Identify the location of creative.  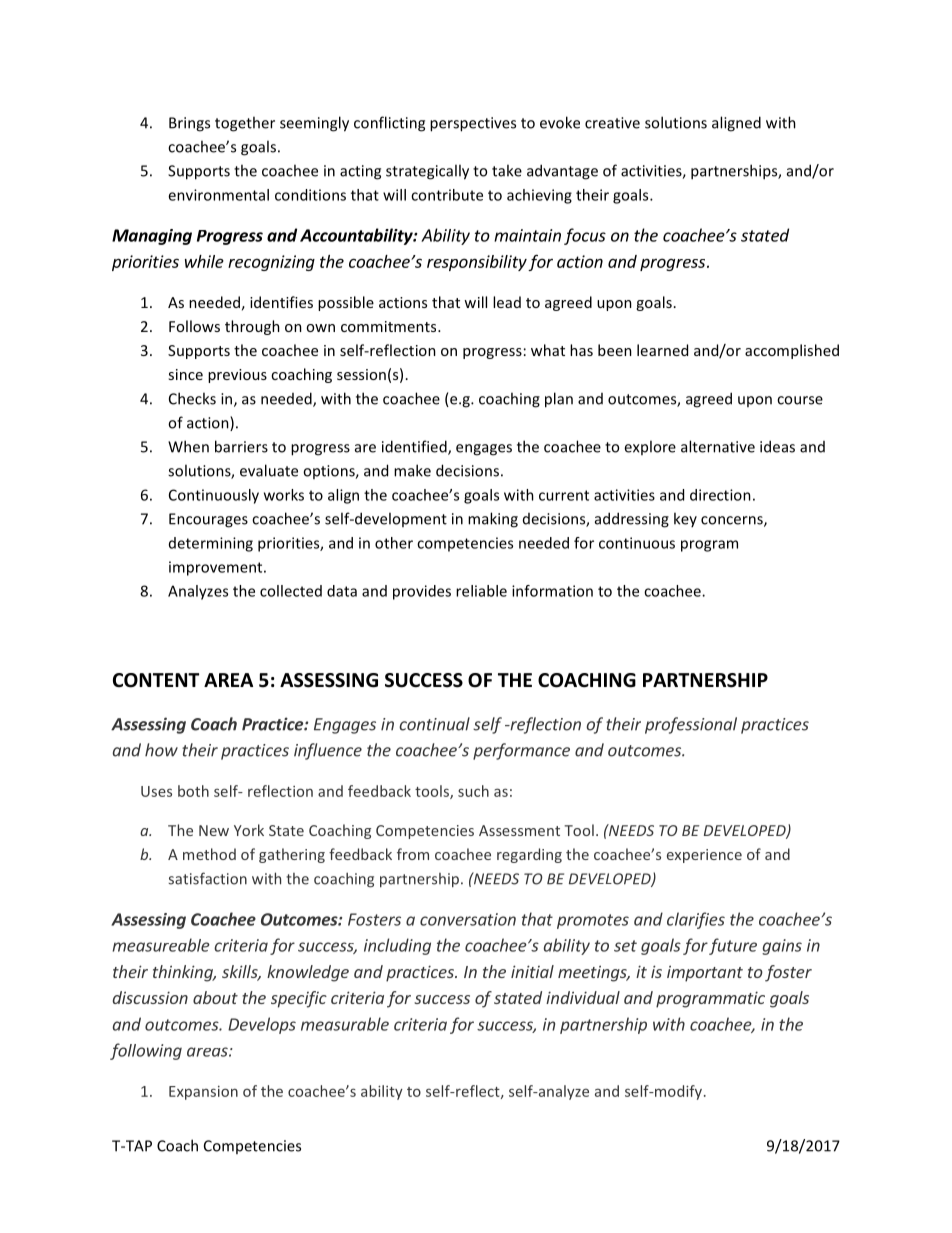
(612, 123).
